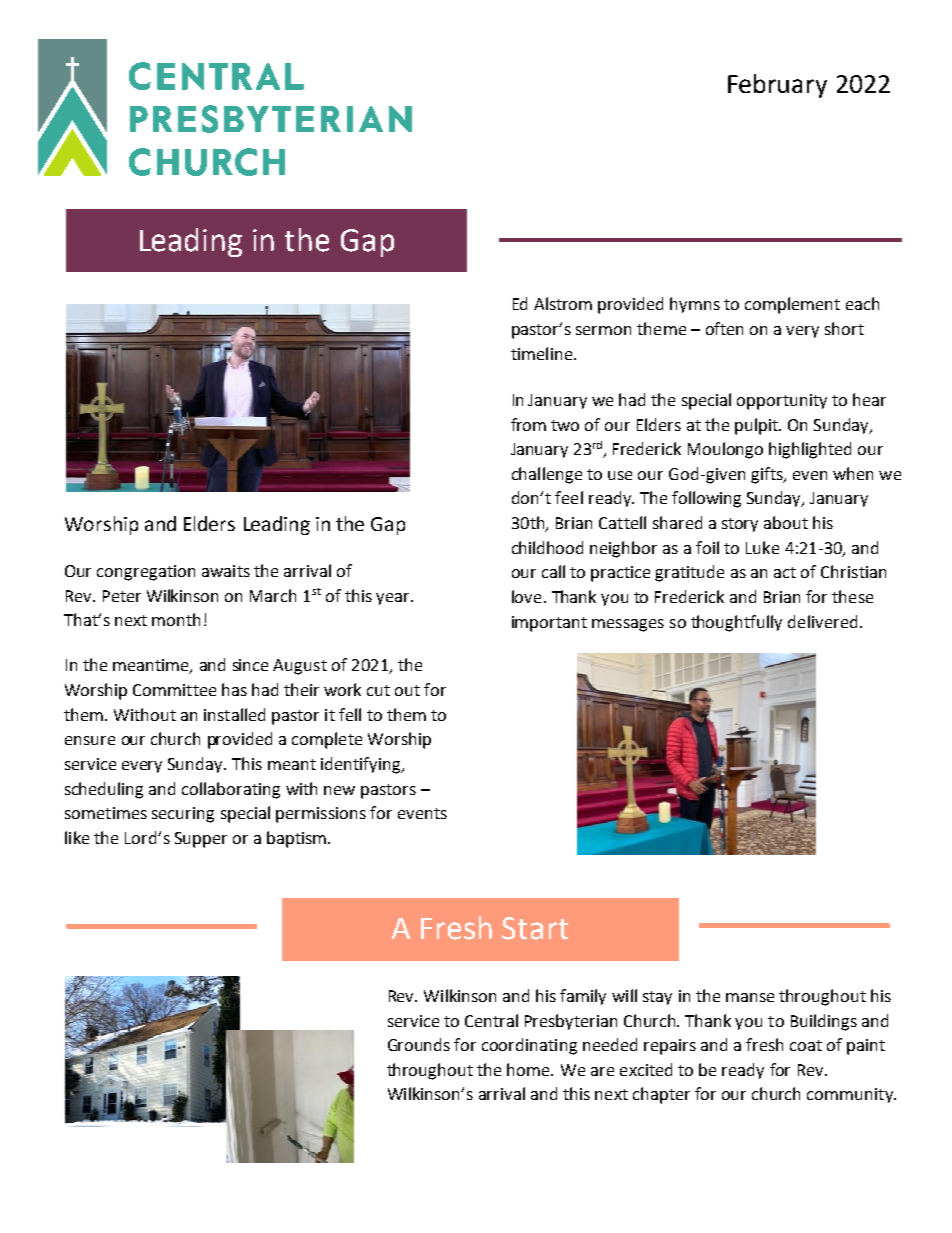 Image resolution: width=952 pixels, height=1233 pixels. What do you see at coordinates (146, 573) in the screenshot?
I see `congregation` at bounding box center [146, 573].
